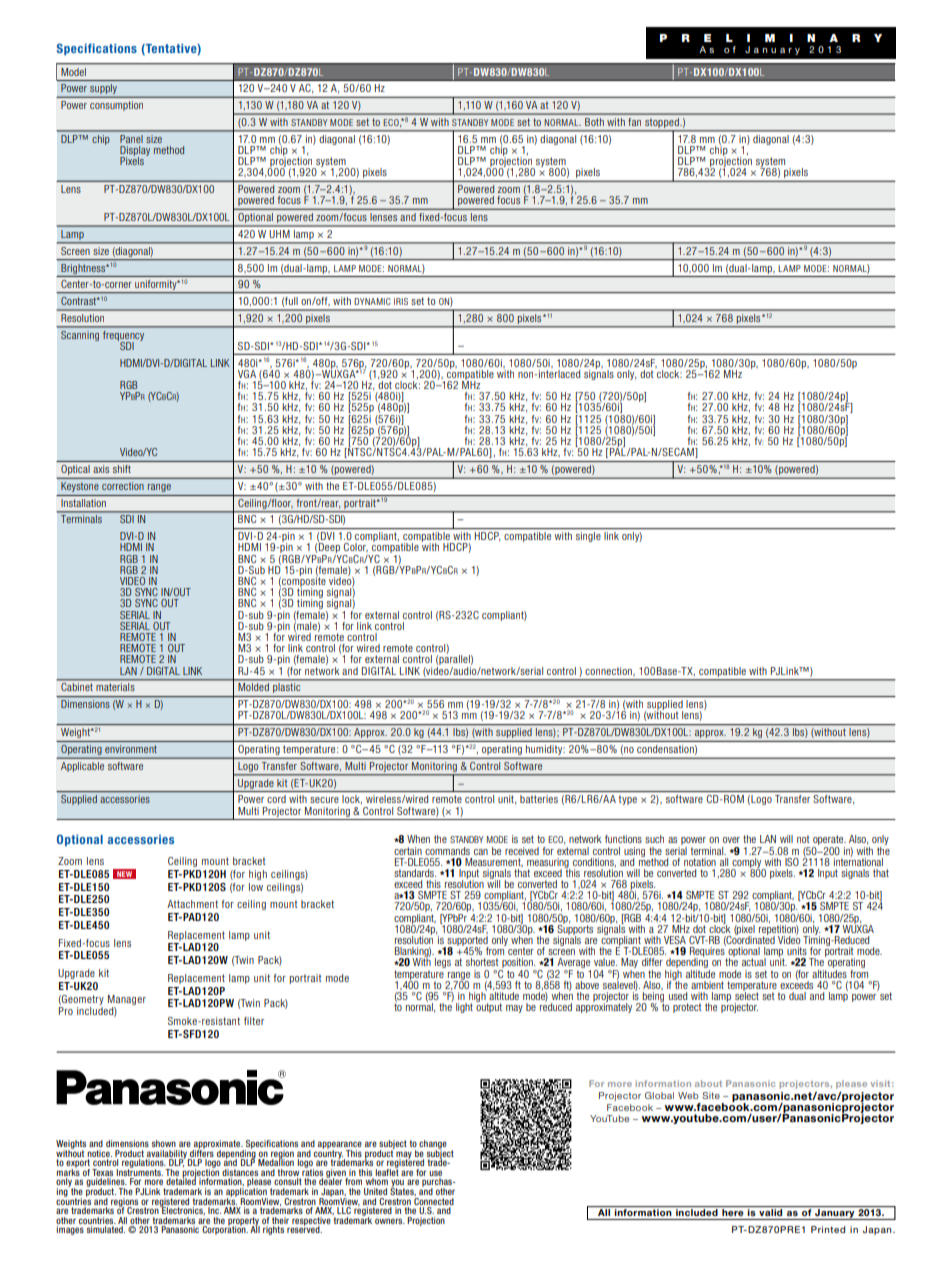  What do you see at coordinates (140, 1171) in the screenshot?
I see `Instruments` at bounding box center [140, 1171].
